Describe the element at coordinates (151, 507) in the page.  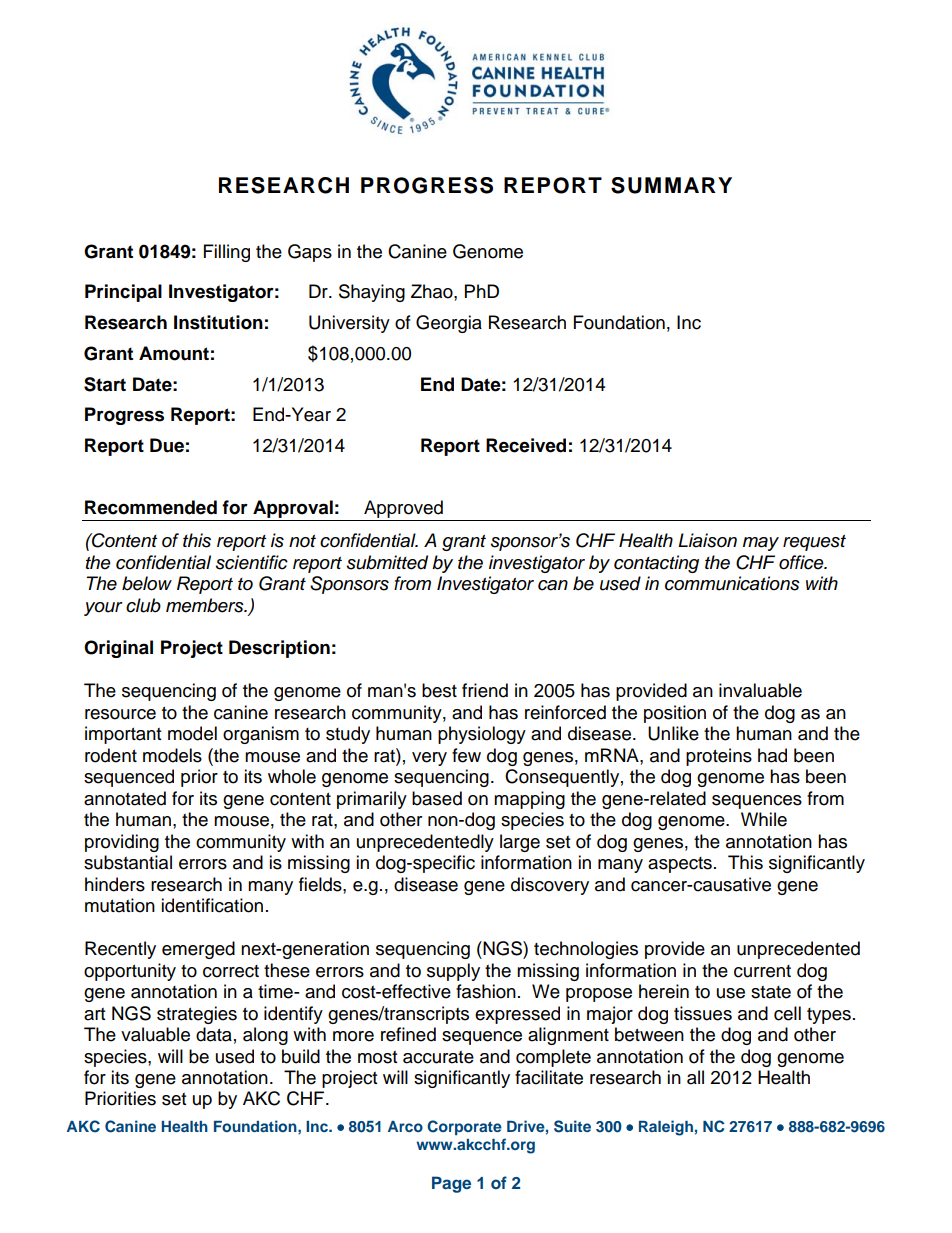
I see `Recommended` at that location.
